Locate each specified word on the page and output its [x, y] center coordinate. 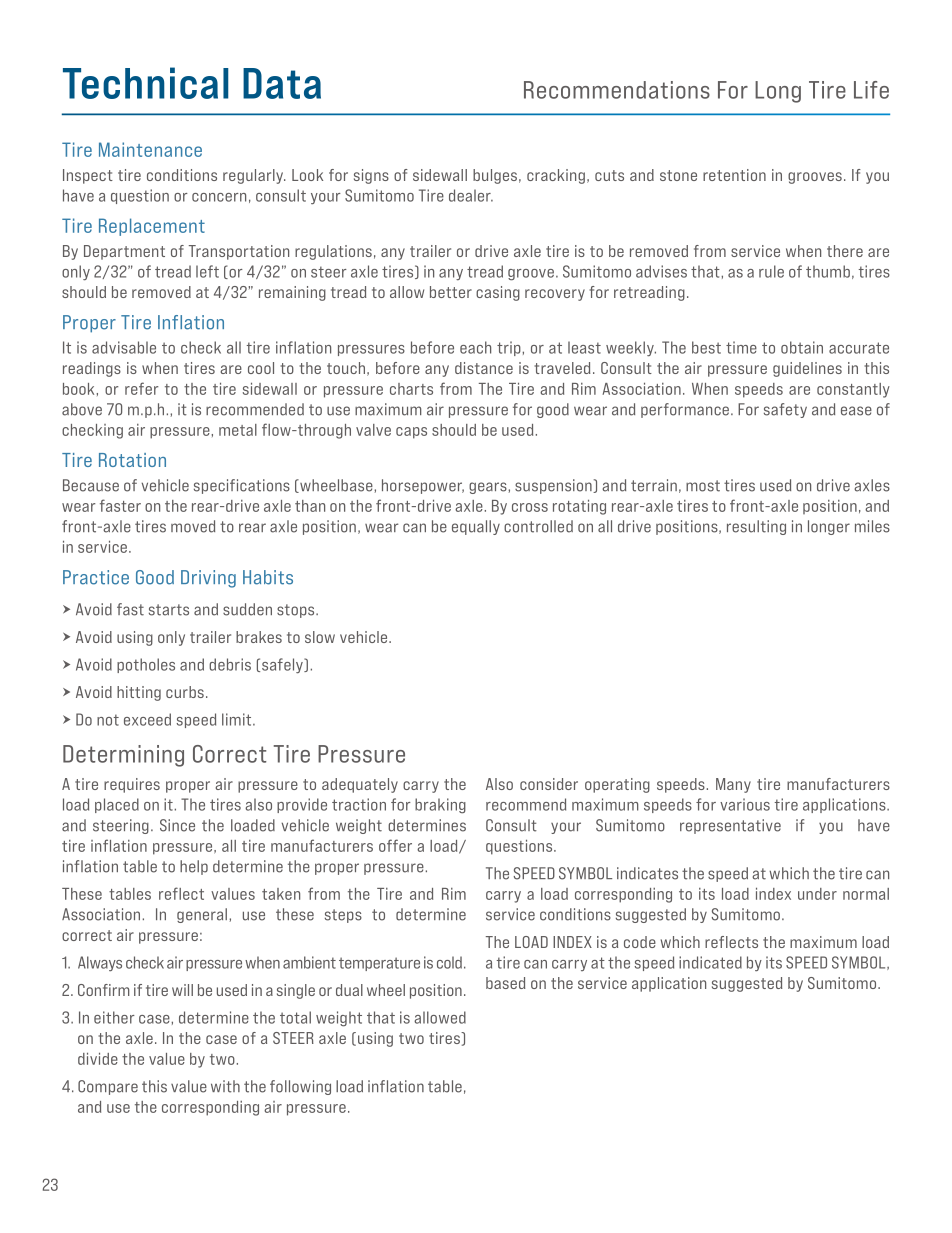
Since [177, 825]
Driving [208, 579]
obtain [802, 347]
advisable [124, 347]
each [475, 347]
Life [871, 90]
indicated [710, 962]
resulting [756, 527]
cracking [556, 176]
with [225, 1086]
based [506, 983]
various [745, 804]
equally [476, 527]
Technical [146, 83]
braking [440, 806]
